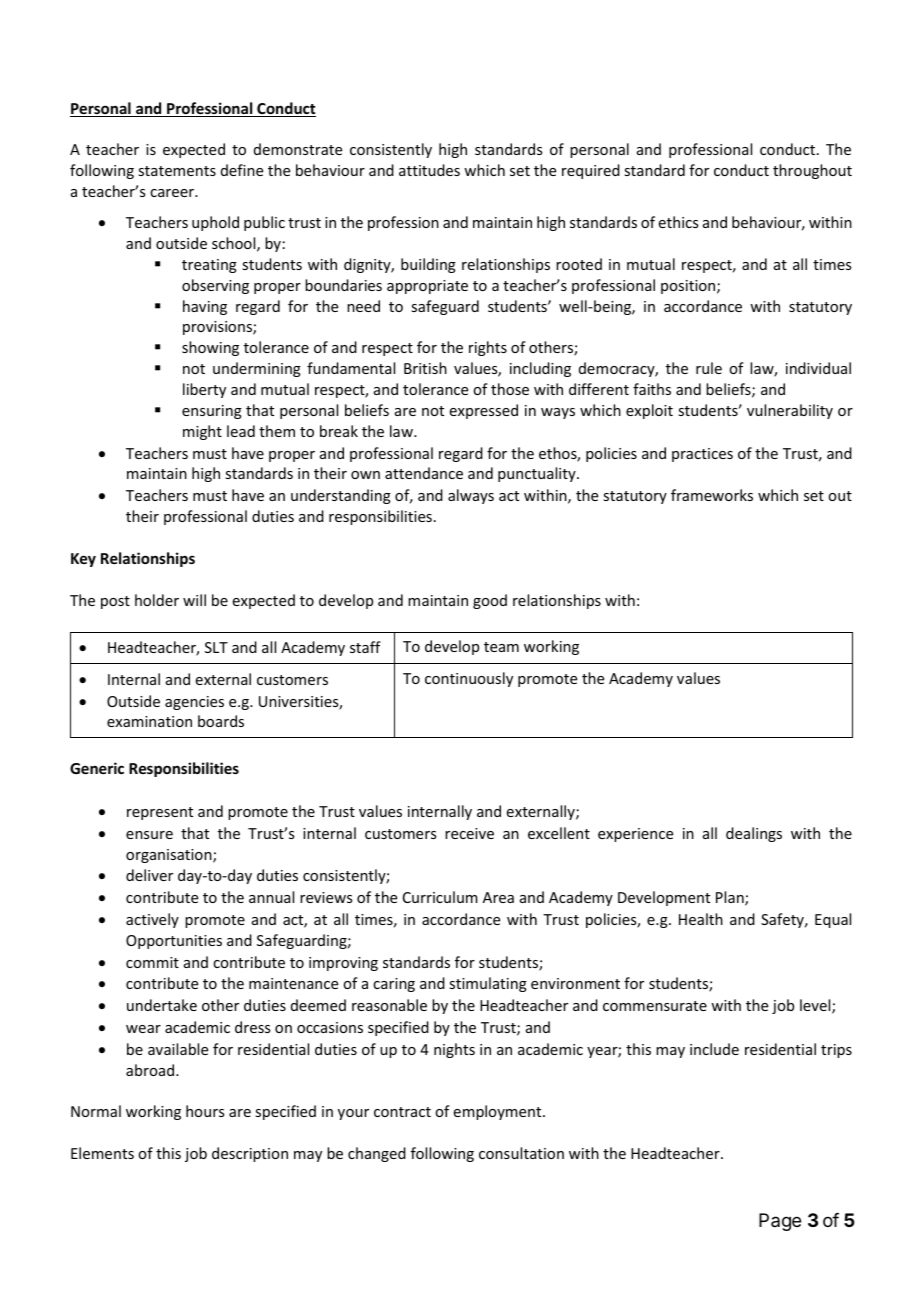  I want to click on statements, so click(177, 171).
